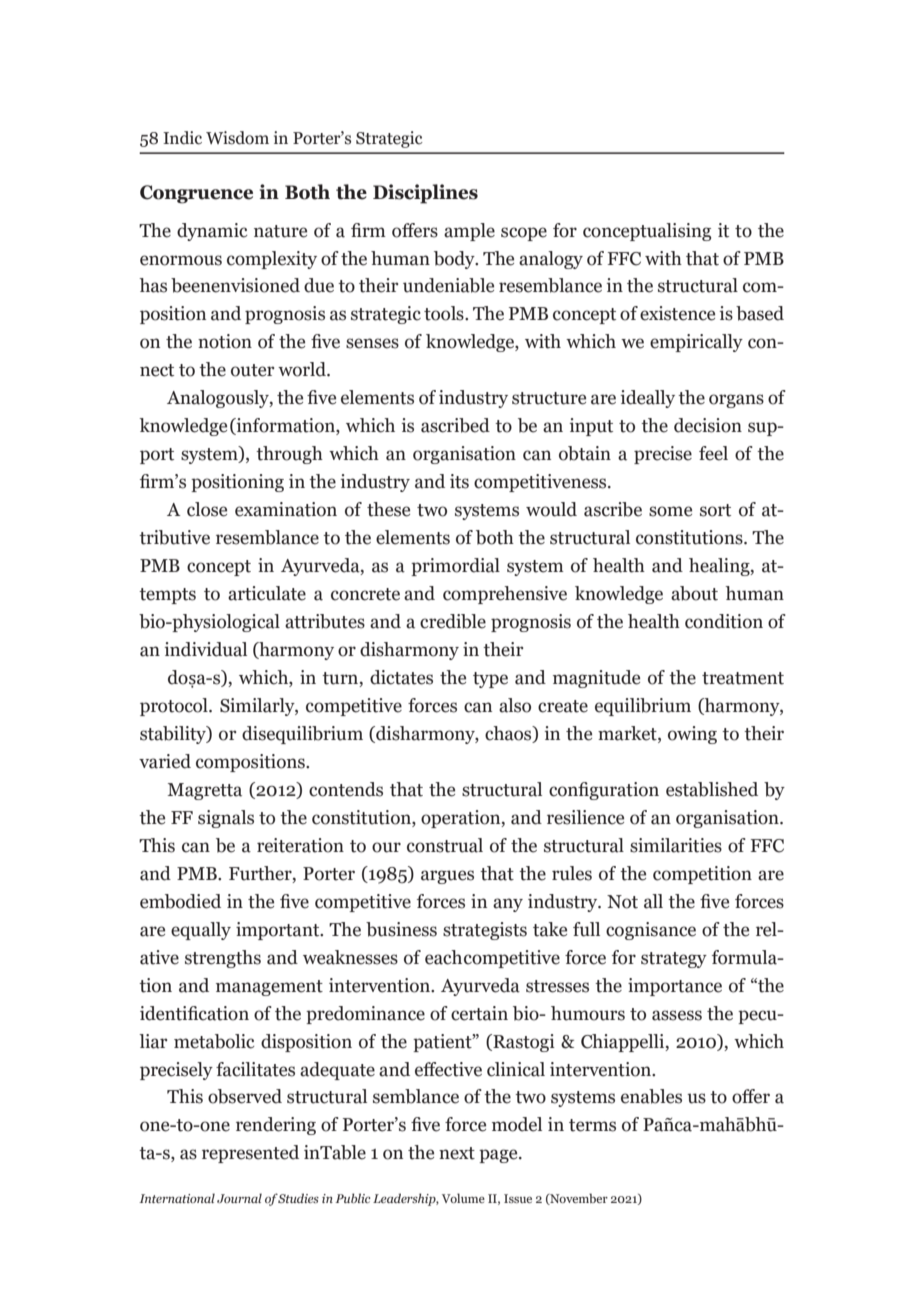 Image resolution: width=924 pixels, height=1308 pixels. What do you see at coordinates (457, 1153) in the screenshot?
I see `next` at bounding box center [457, 1153].
